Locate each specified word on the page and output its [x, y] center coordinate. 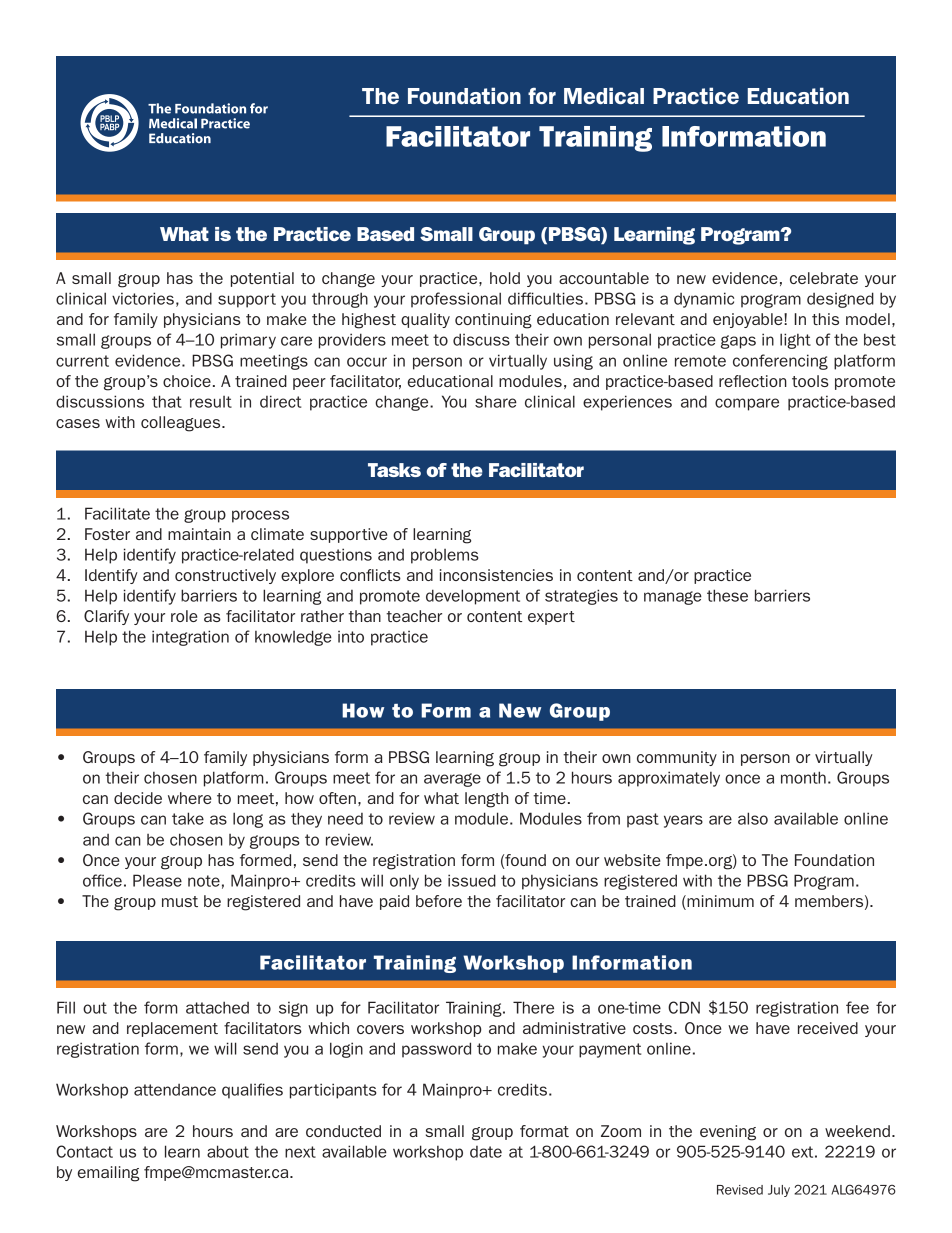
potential [262, 279]
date [486, 1152]
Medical [604, 95]
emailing [108, 1174]
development [473, 597]
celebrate [824, 278]
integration [190, 638]
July [779, 1191]
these [727, 595]
